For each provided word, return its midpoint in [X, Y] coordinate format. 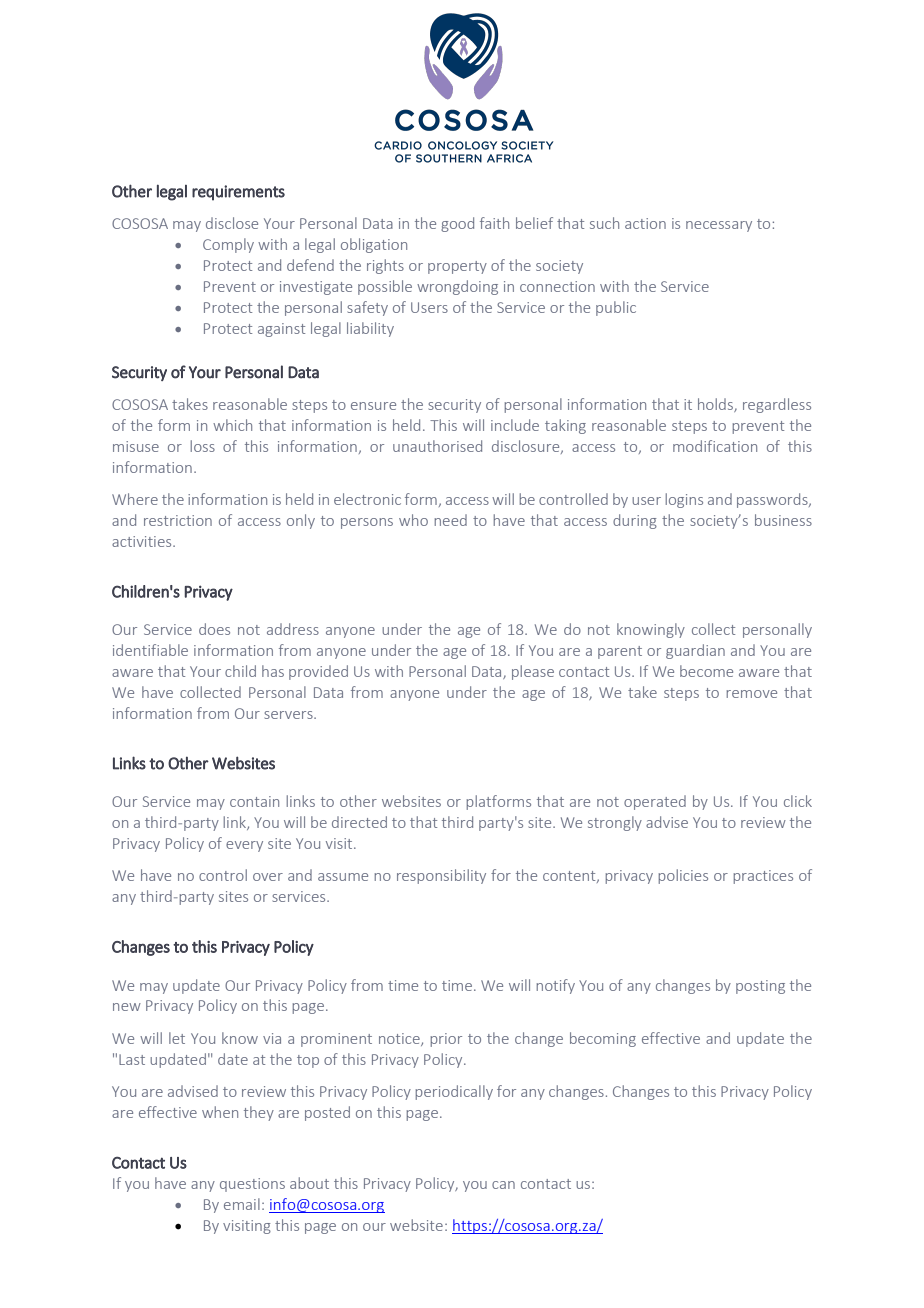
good [457, 224]
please [533, 672]
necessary [719, 226]
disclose [232, 223]
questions [252, 1185]
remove [752, 694]
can [503, 1185]
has [273, 671]
